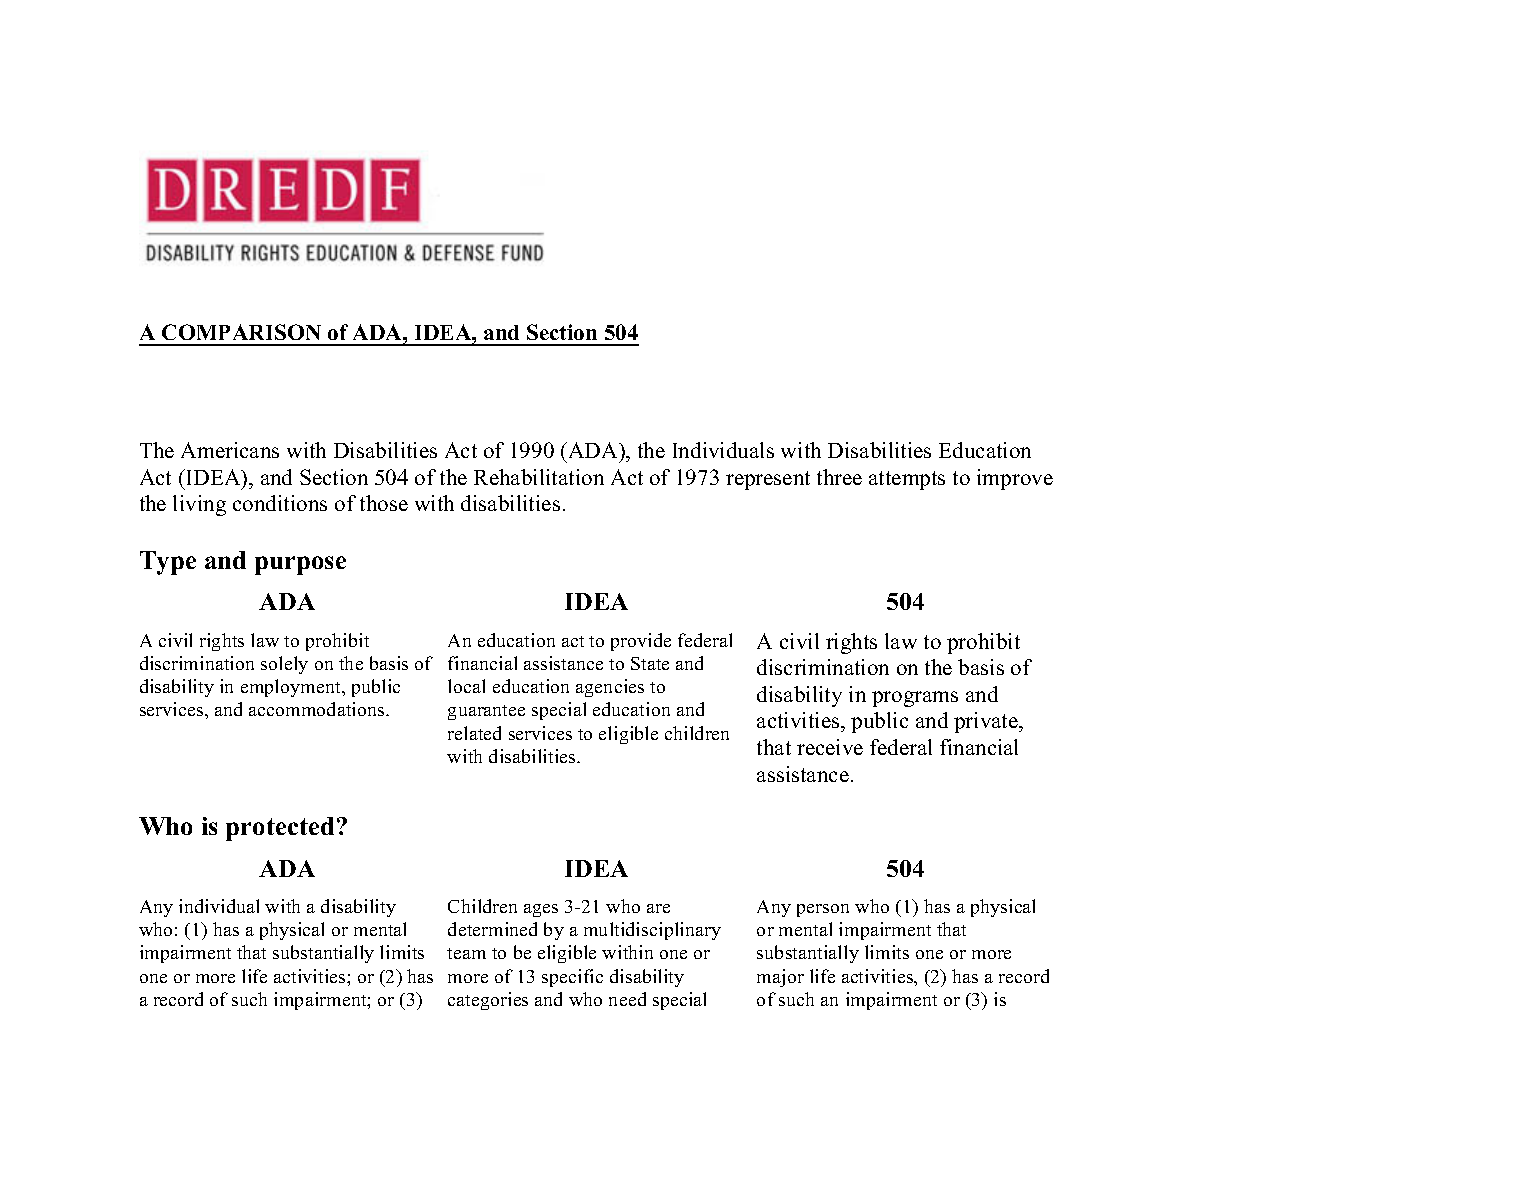 Image resolution: width=1524 pixels, height=1178 pixels. What do you see at coordinates (284, 665) in the screenshot?
I see `solely` at bounding box center [284, 665].
